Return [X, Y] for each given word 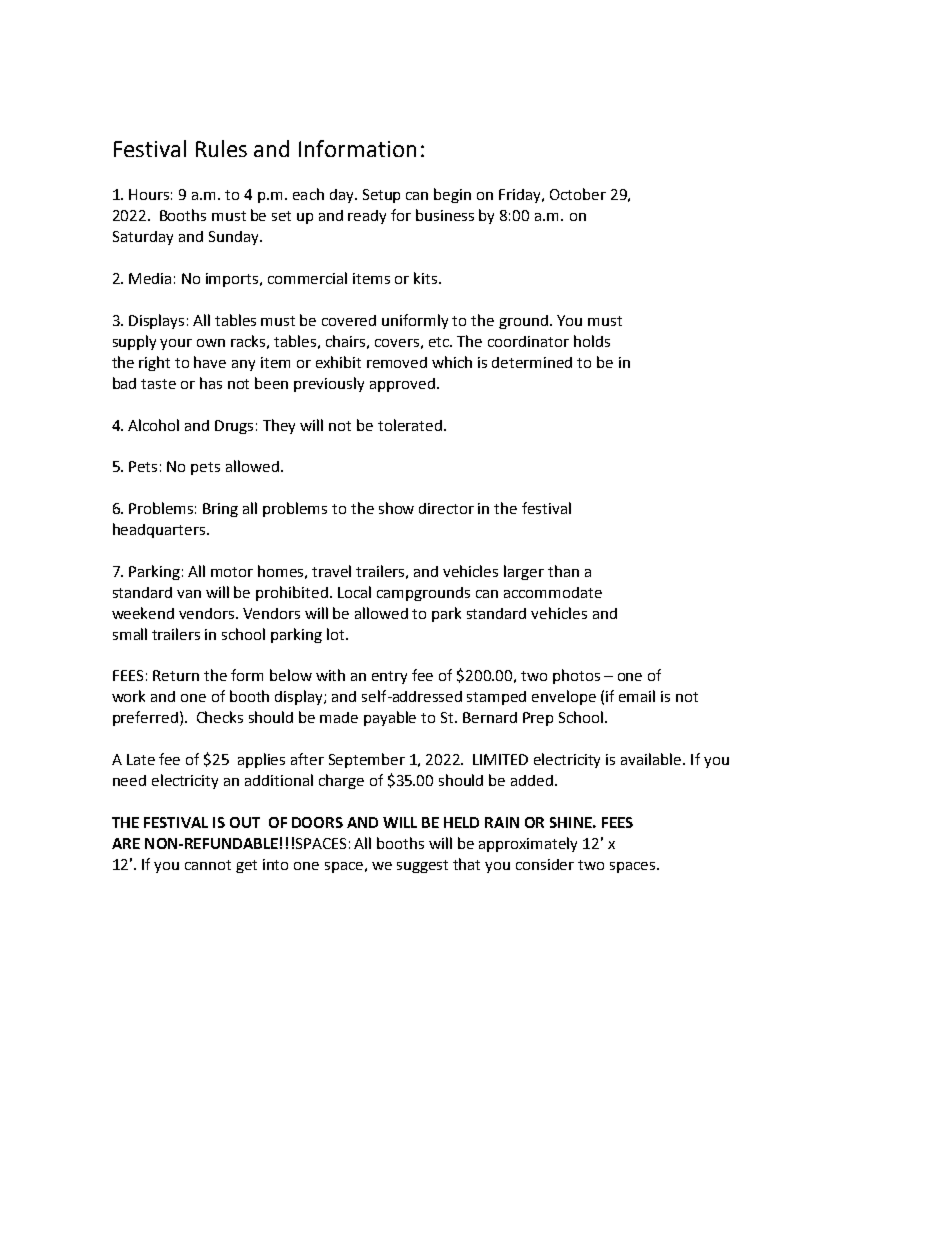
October [578, 194]
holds [592, 341]
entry [389, 677]
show [396, 508]
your [176, 344]
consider [545, 864]
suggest [422, 866]
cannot [208, 865]
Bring [220, 510]
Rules [221, 148]
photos [576, 676]
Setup [381, 196]
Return [176, 675]
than [563, 571]
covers [397, 343]
